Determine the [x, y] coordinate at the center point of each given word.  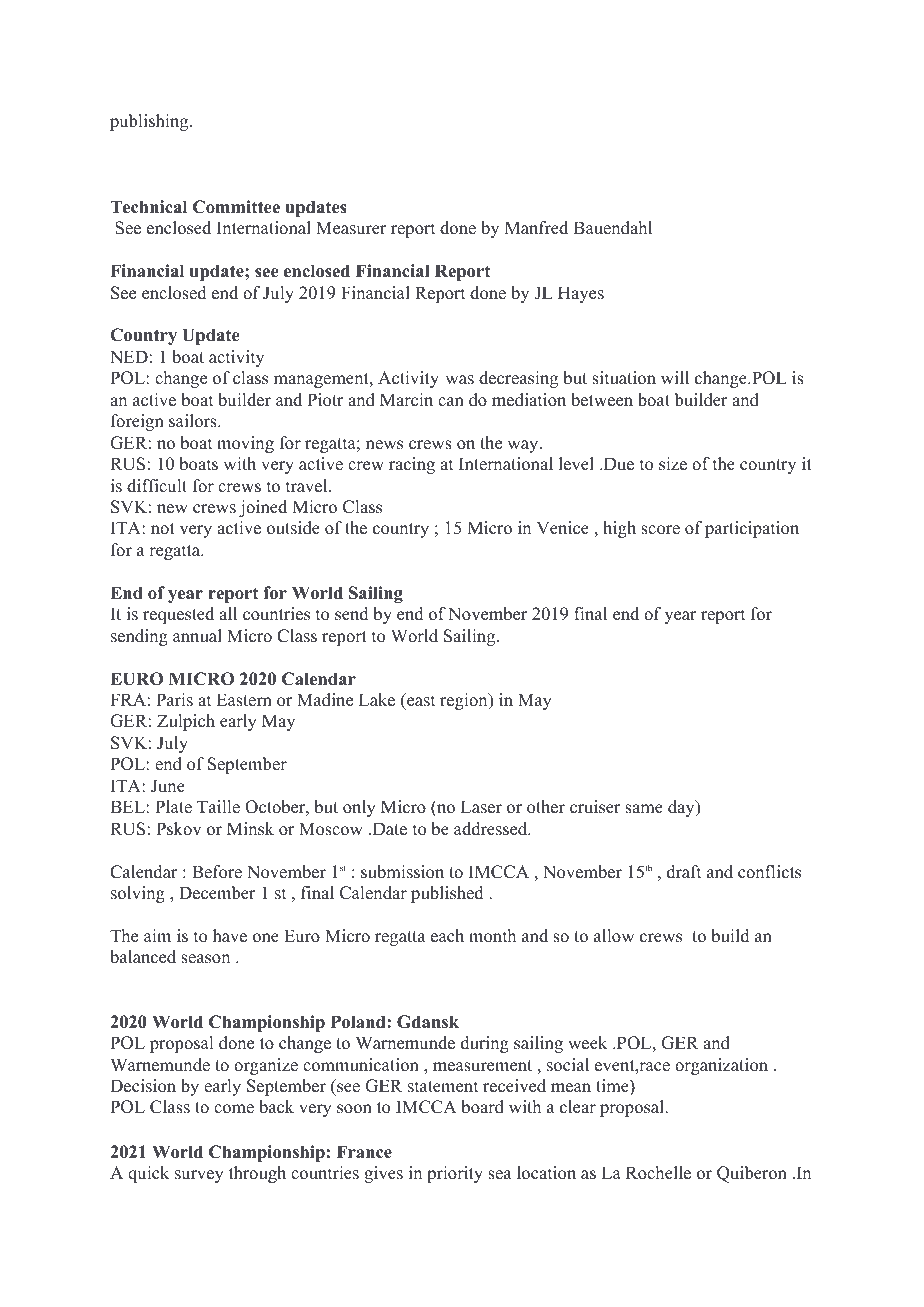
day [682, 808]
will [675, 377]
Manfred [536, 228]
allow [614, 936]
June [168, 786]
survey [199, 1176]
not [163, 529]
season [205, 959]
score [660, 530]
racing [412, 465]
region [465, 701]
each [447, 936]
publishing [150, 122]
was [459, 380]
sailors [194, 421]
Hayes [581, 294]
